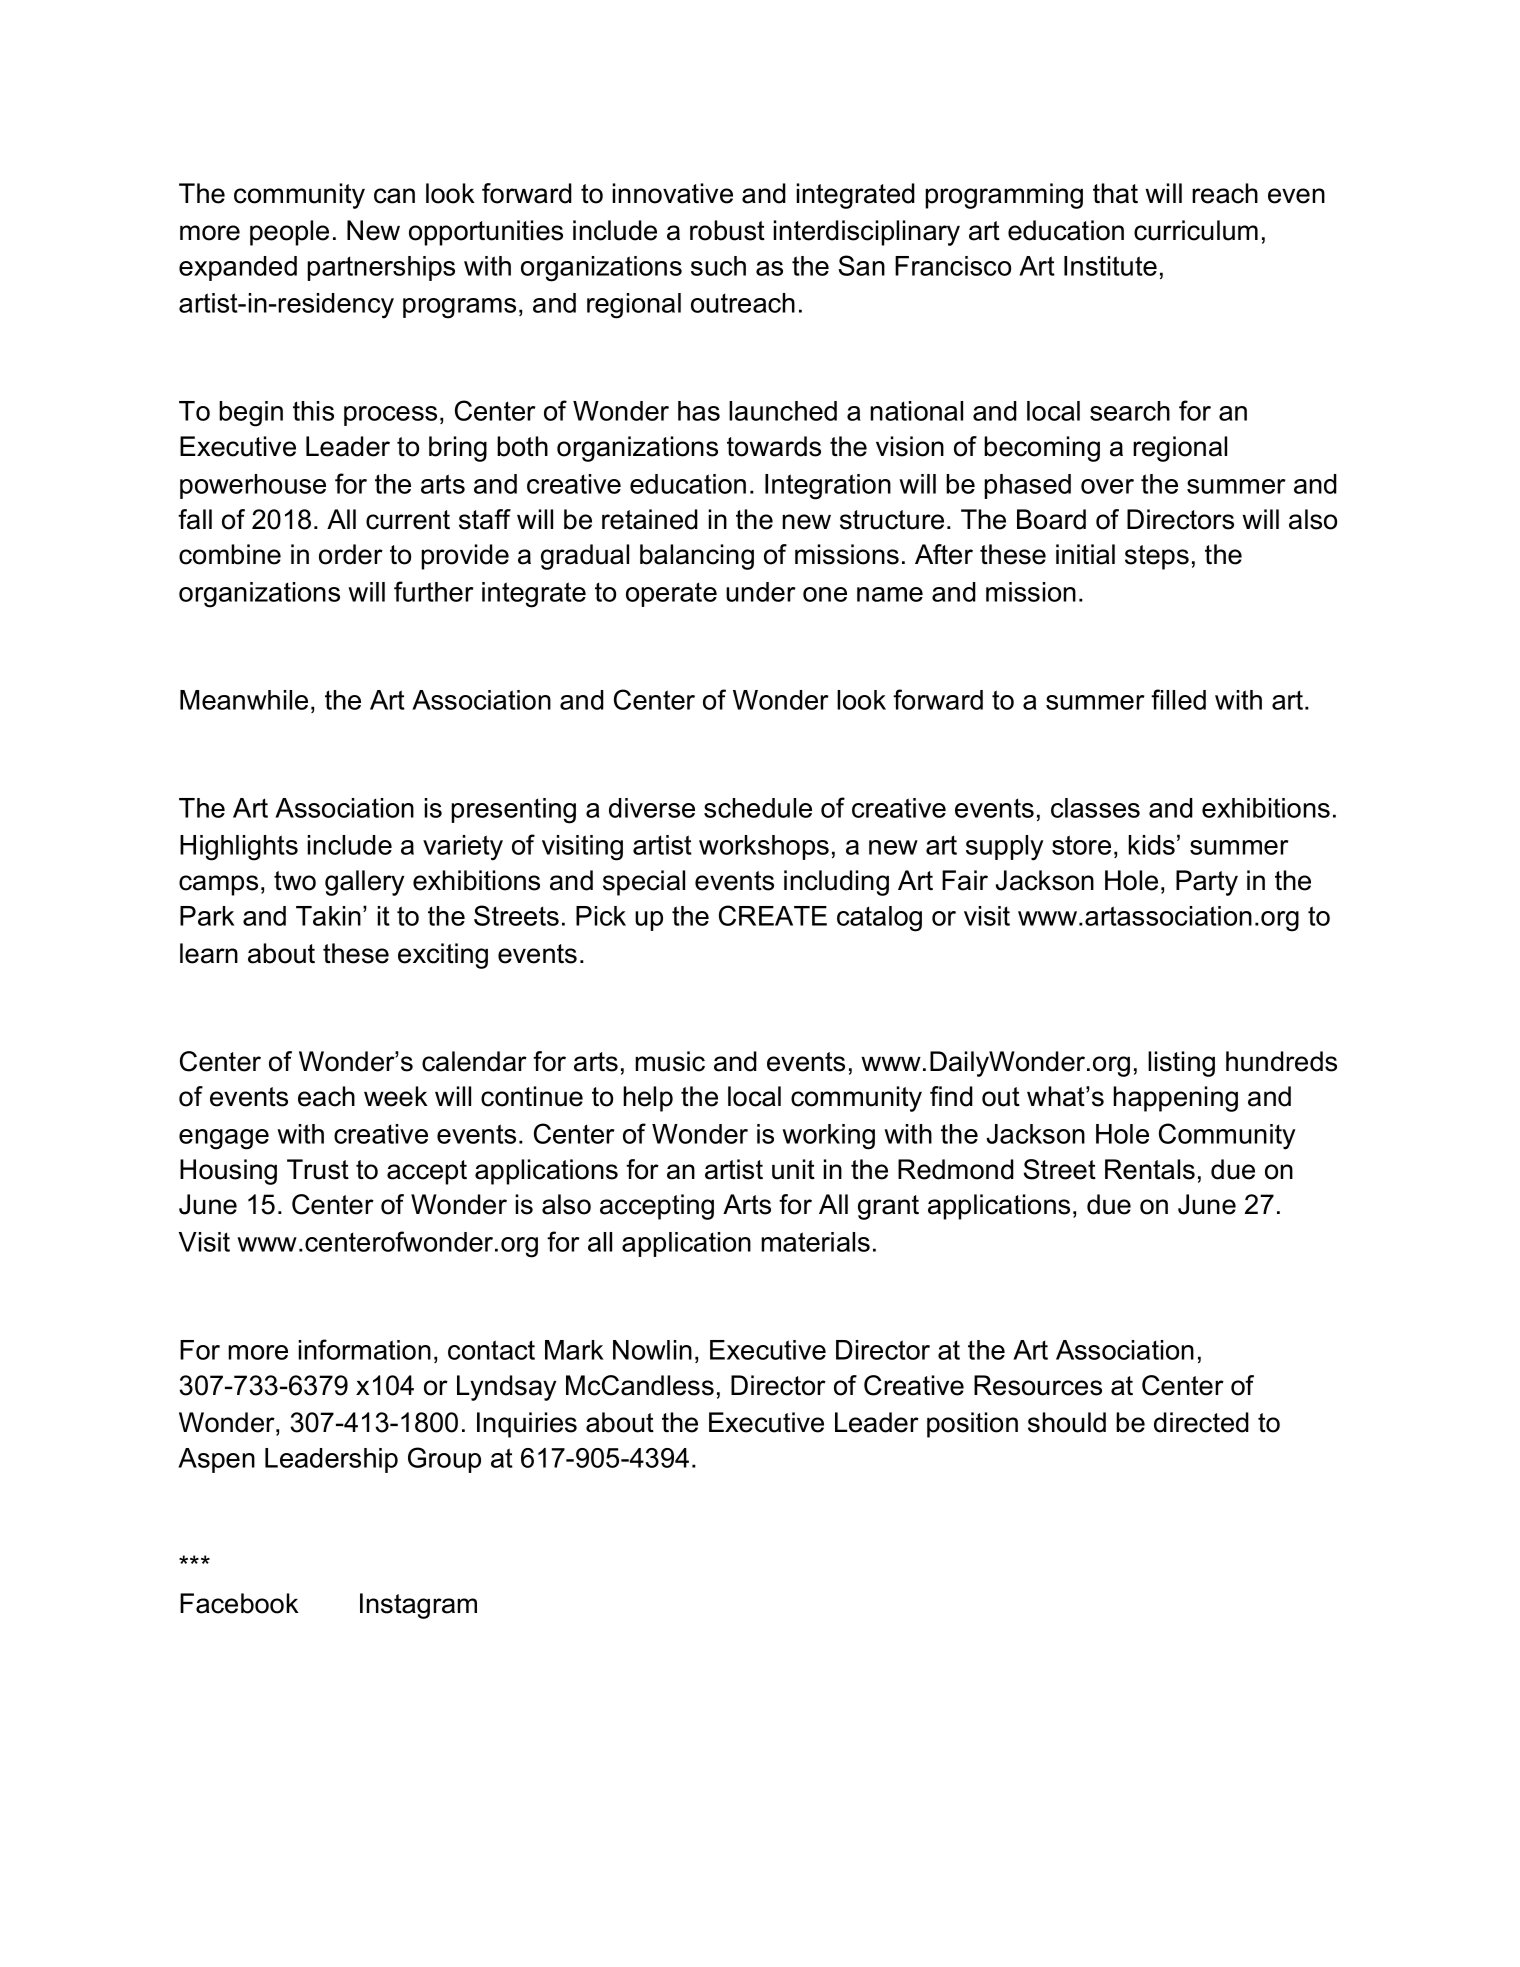 The image size is (1520, 1967). What do you see at coordinates (328, 916) in the screenshot?
I see `Takin` at bounding box center [328, 916].
